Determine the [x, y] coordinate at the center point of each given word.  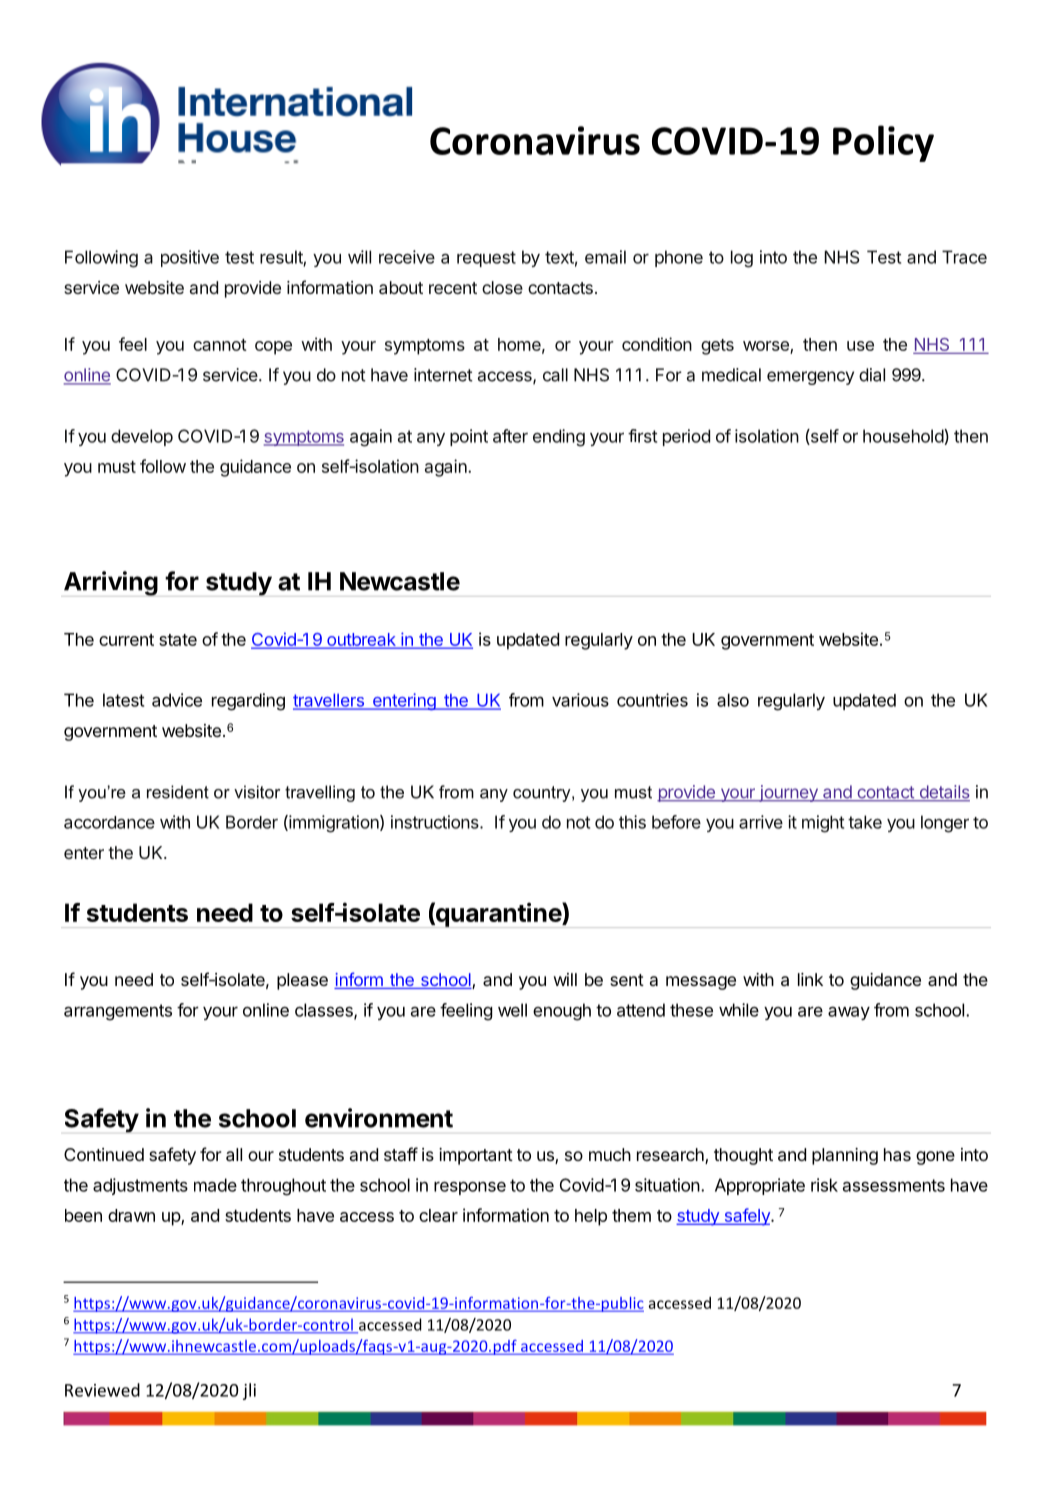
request [486, 259]
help [591, 1217]
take [865, 822]
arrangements [118, 1012]
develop [142, 437]
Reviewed [102, 1390]
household [904, 437]
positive [190, 258]
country [543, 794]
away [849, 1013]
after [510, 436]
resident [178, 792]
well [512, 1010]
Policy [883, 143]
